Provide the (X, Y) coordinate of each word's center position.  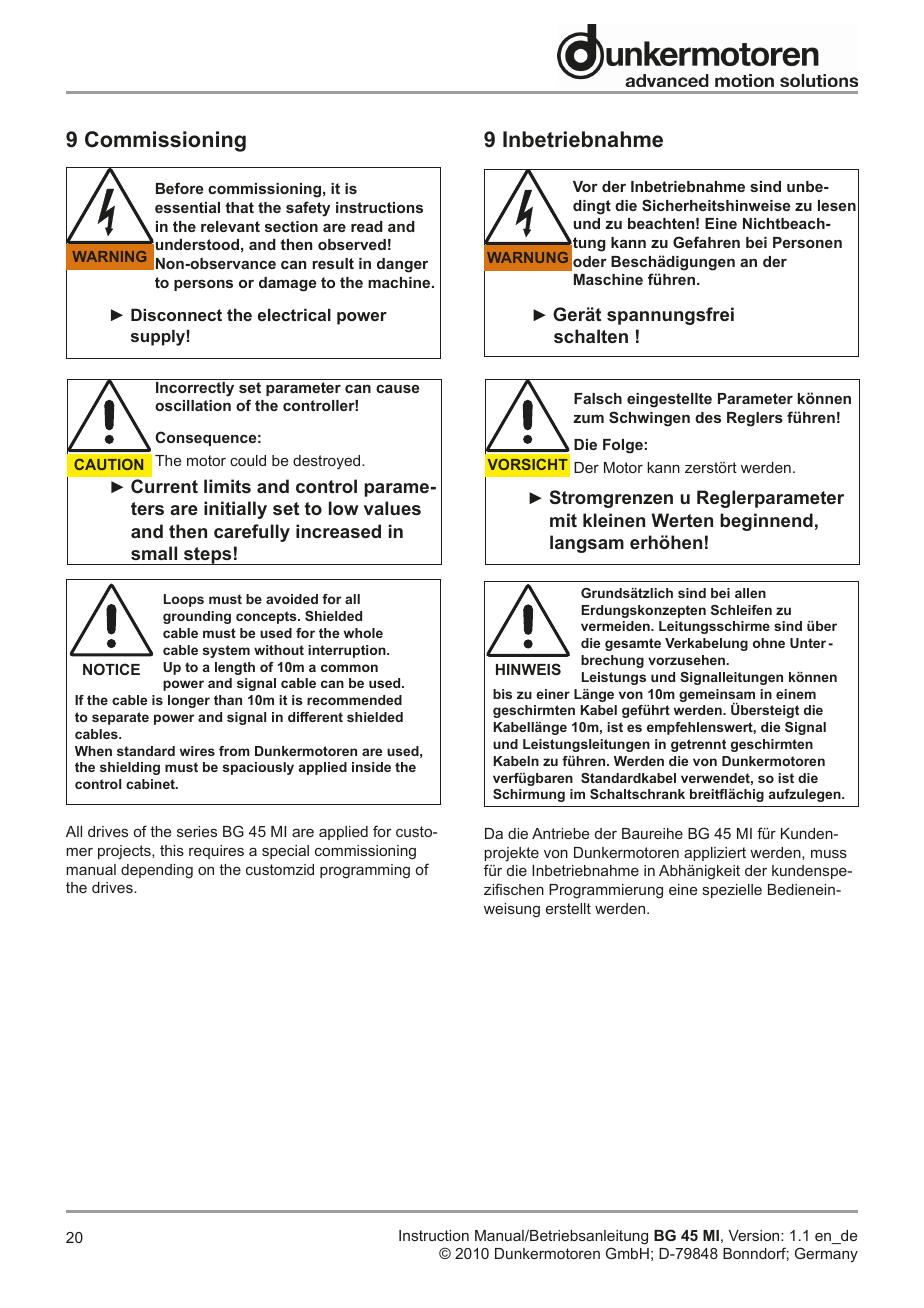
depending (157, 871)
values (392, 508)
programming (365, 871)
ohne (769, 643)
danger (402, 265)
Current (164, 486)
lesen (837, 205)
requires (216, 852)
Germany (826, 1254)
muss (829, 854)
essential (187, 207)
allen (750, 593)
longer (189, 701)
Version (755, 1235)
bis (502, 694)
